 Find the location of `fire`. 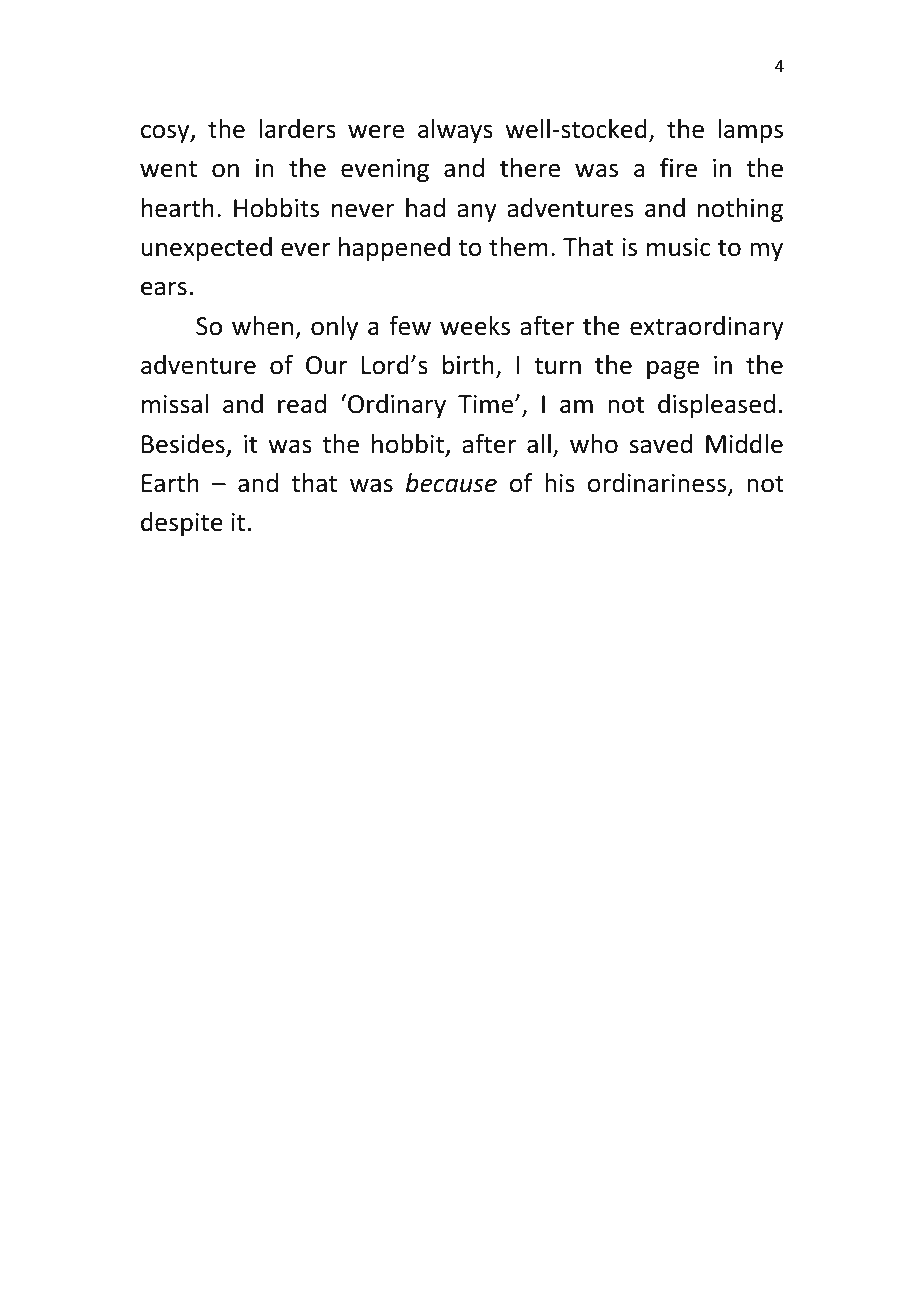

fire is located at coordinates (678, 168).
